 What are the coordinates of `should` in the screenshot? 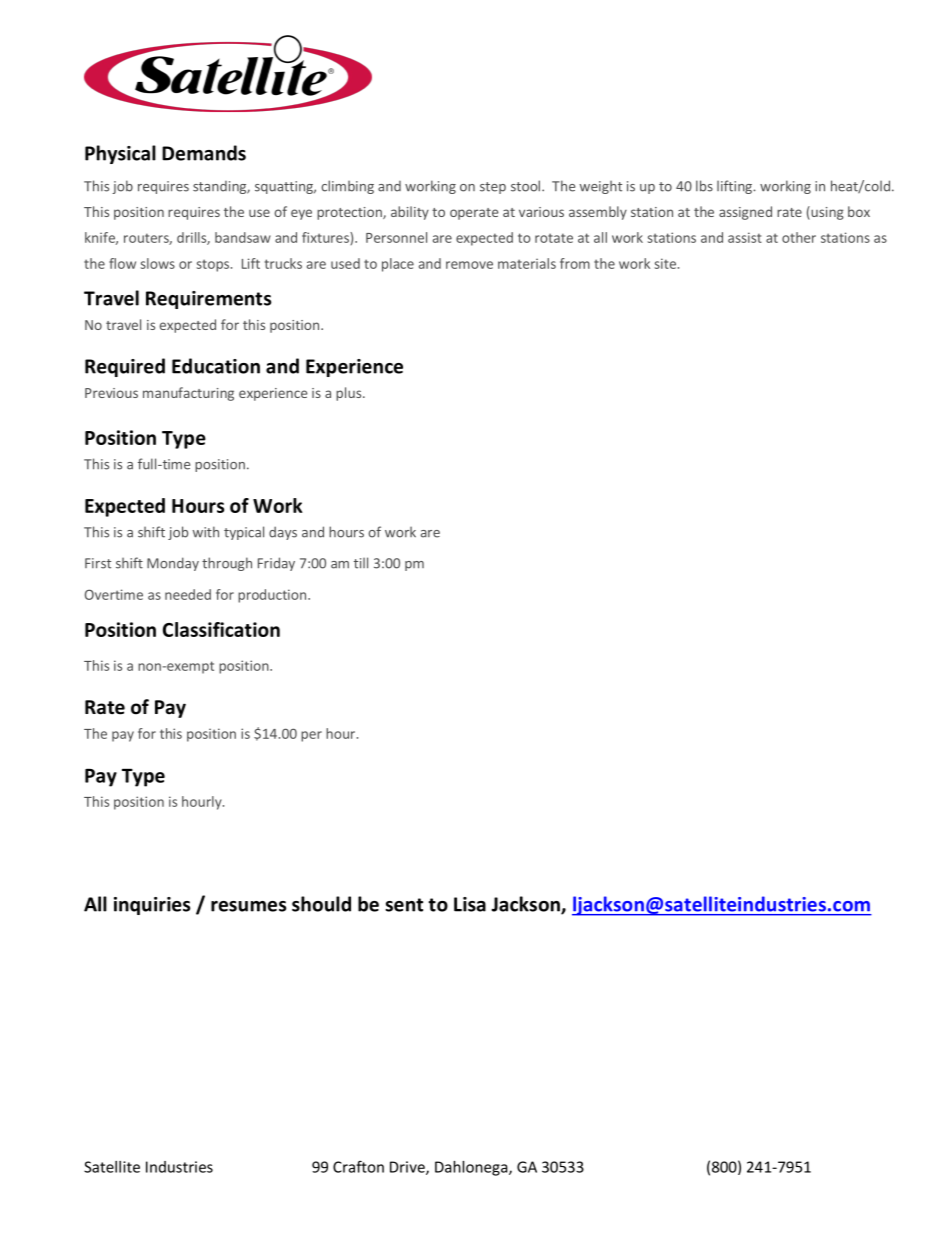 It's located at (321, 904).
